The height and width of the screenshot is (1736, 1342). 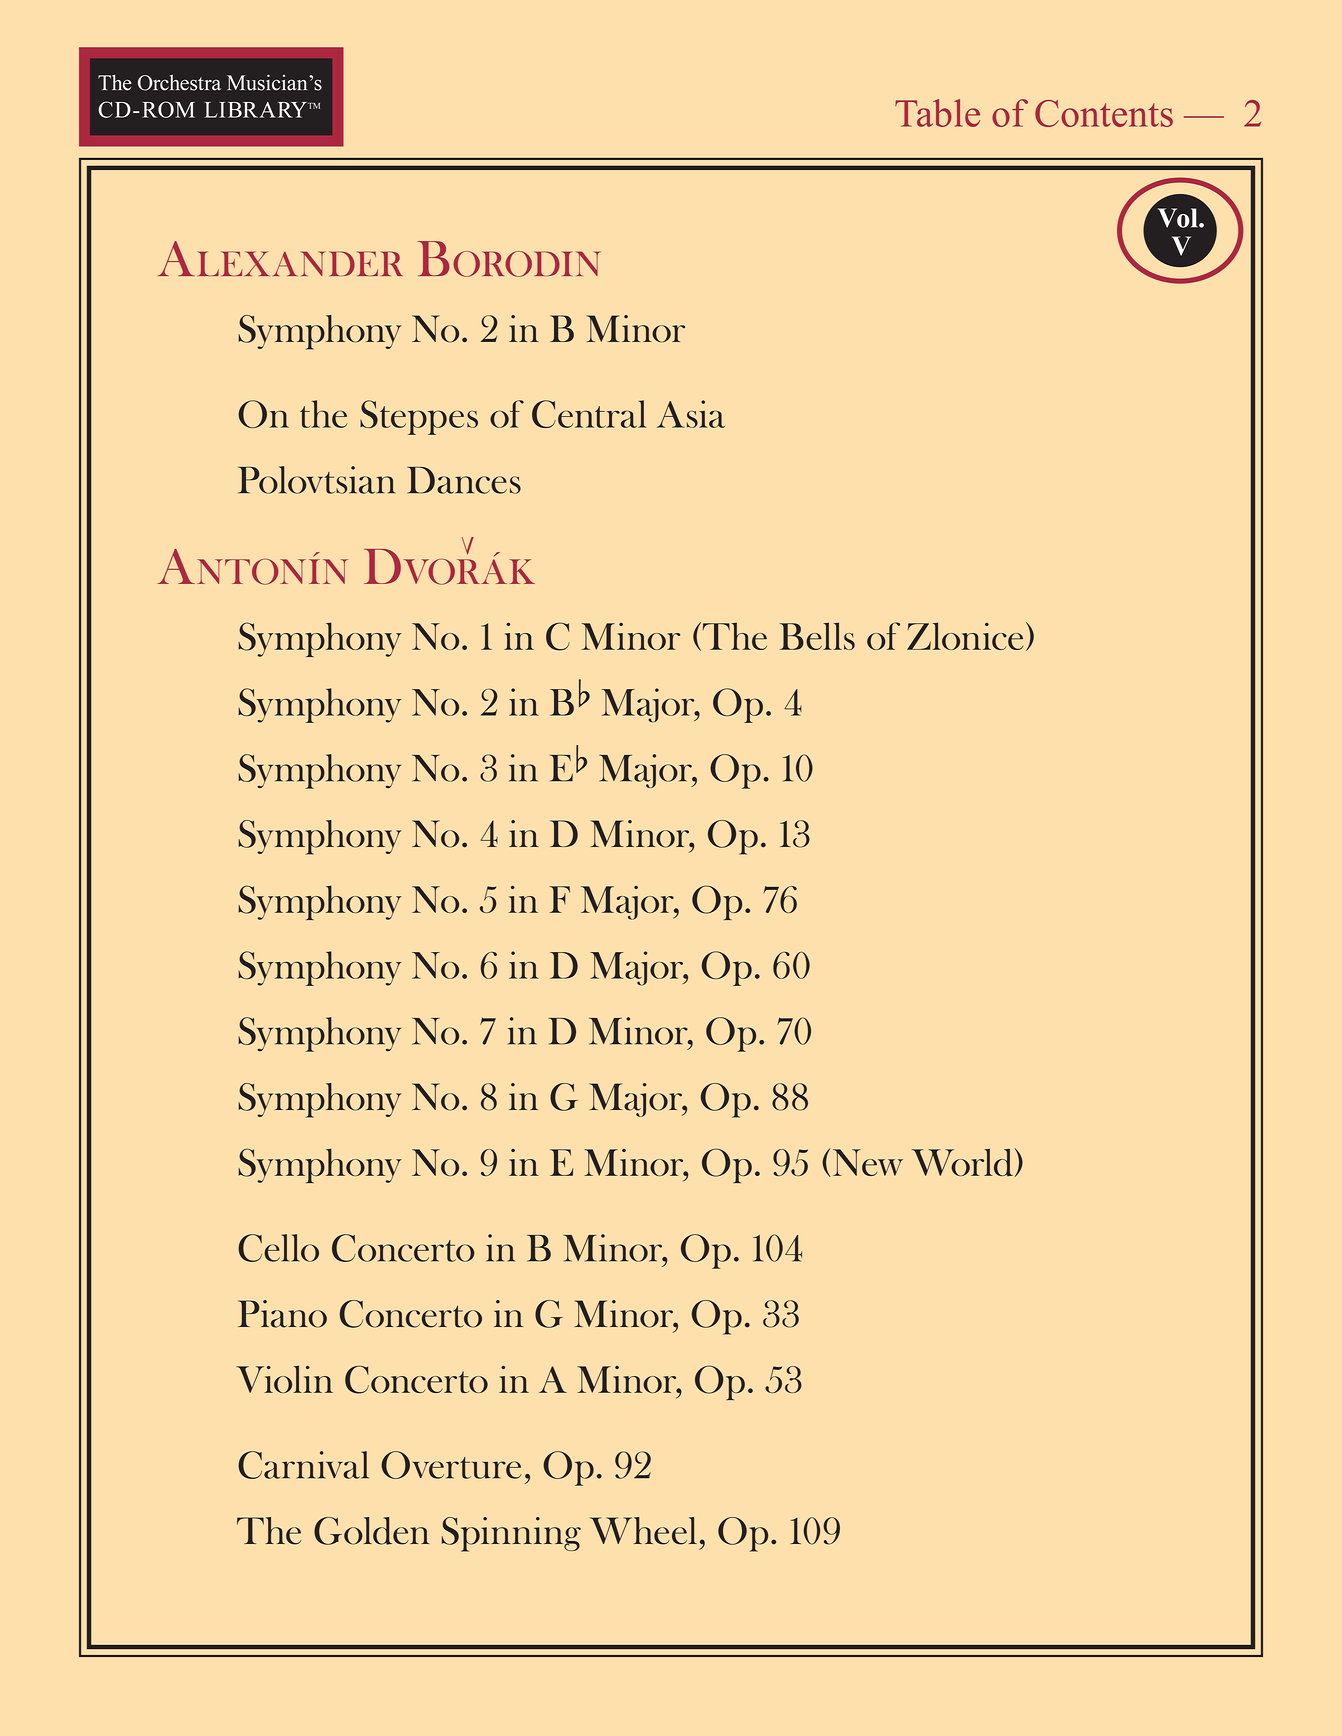 I want to click on Steppes, so click(x=419, y=417).
